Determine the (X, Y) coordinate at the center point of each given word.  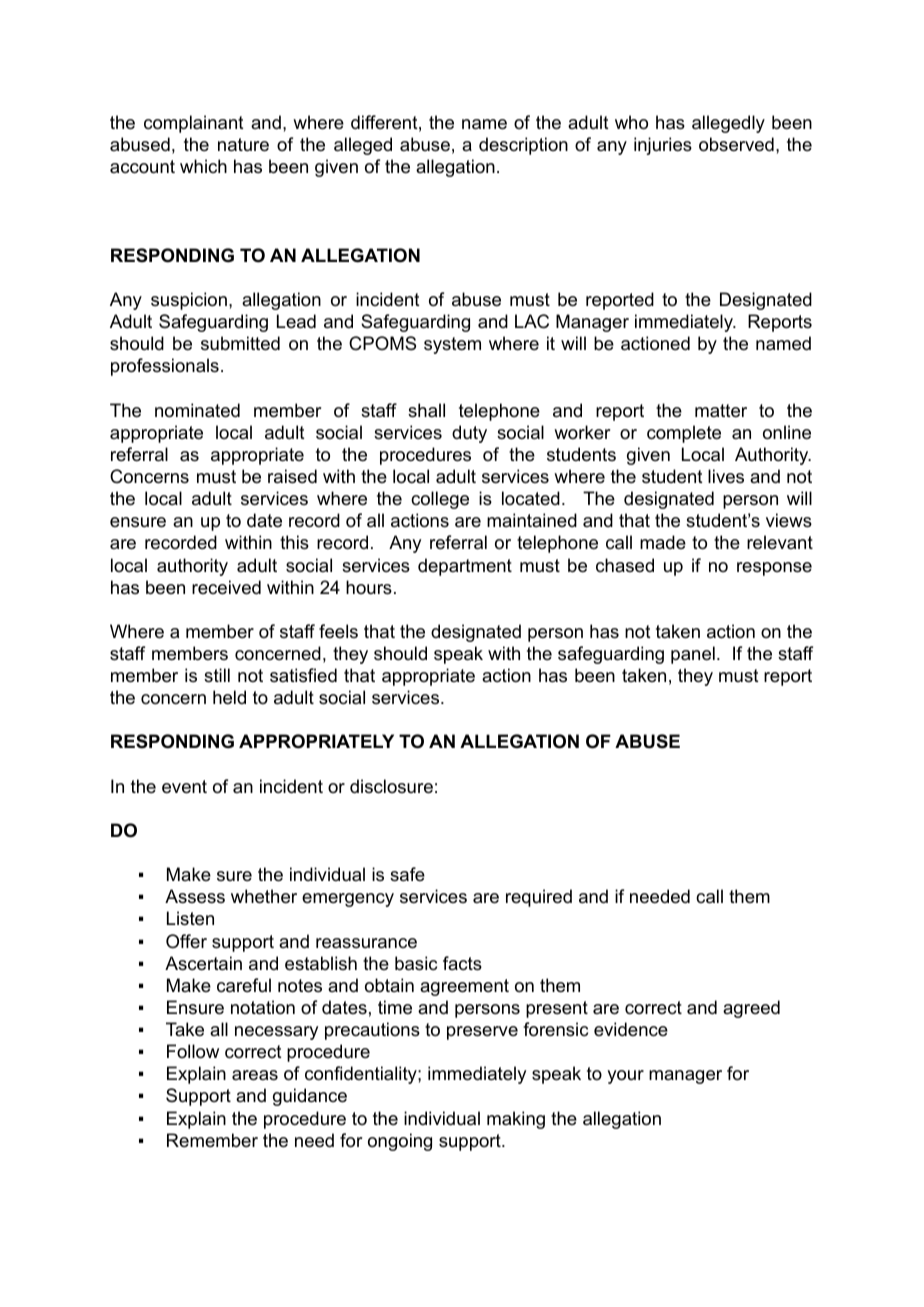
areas (255, 1075)
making (516, 1120)
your (625, 1077)
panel (693, 655)
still (217, 675)
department (465, 567)
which (203, 166)
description (523, 146)
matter (721, 411)
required (539, 898)
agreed (751, 1009)
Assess (195, 896)
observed (736, 144)
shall (426, 410)
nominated (197, 410)
